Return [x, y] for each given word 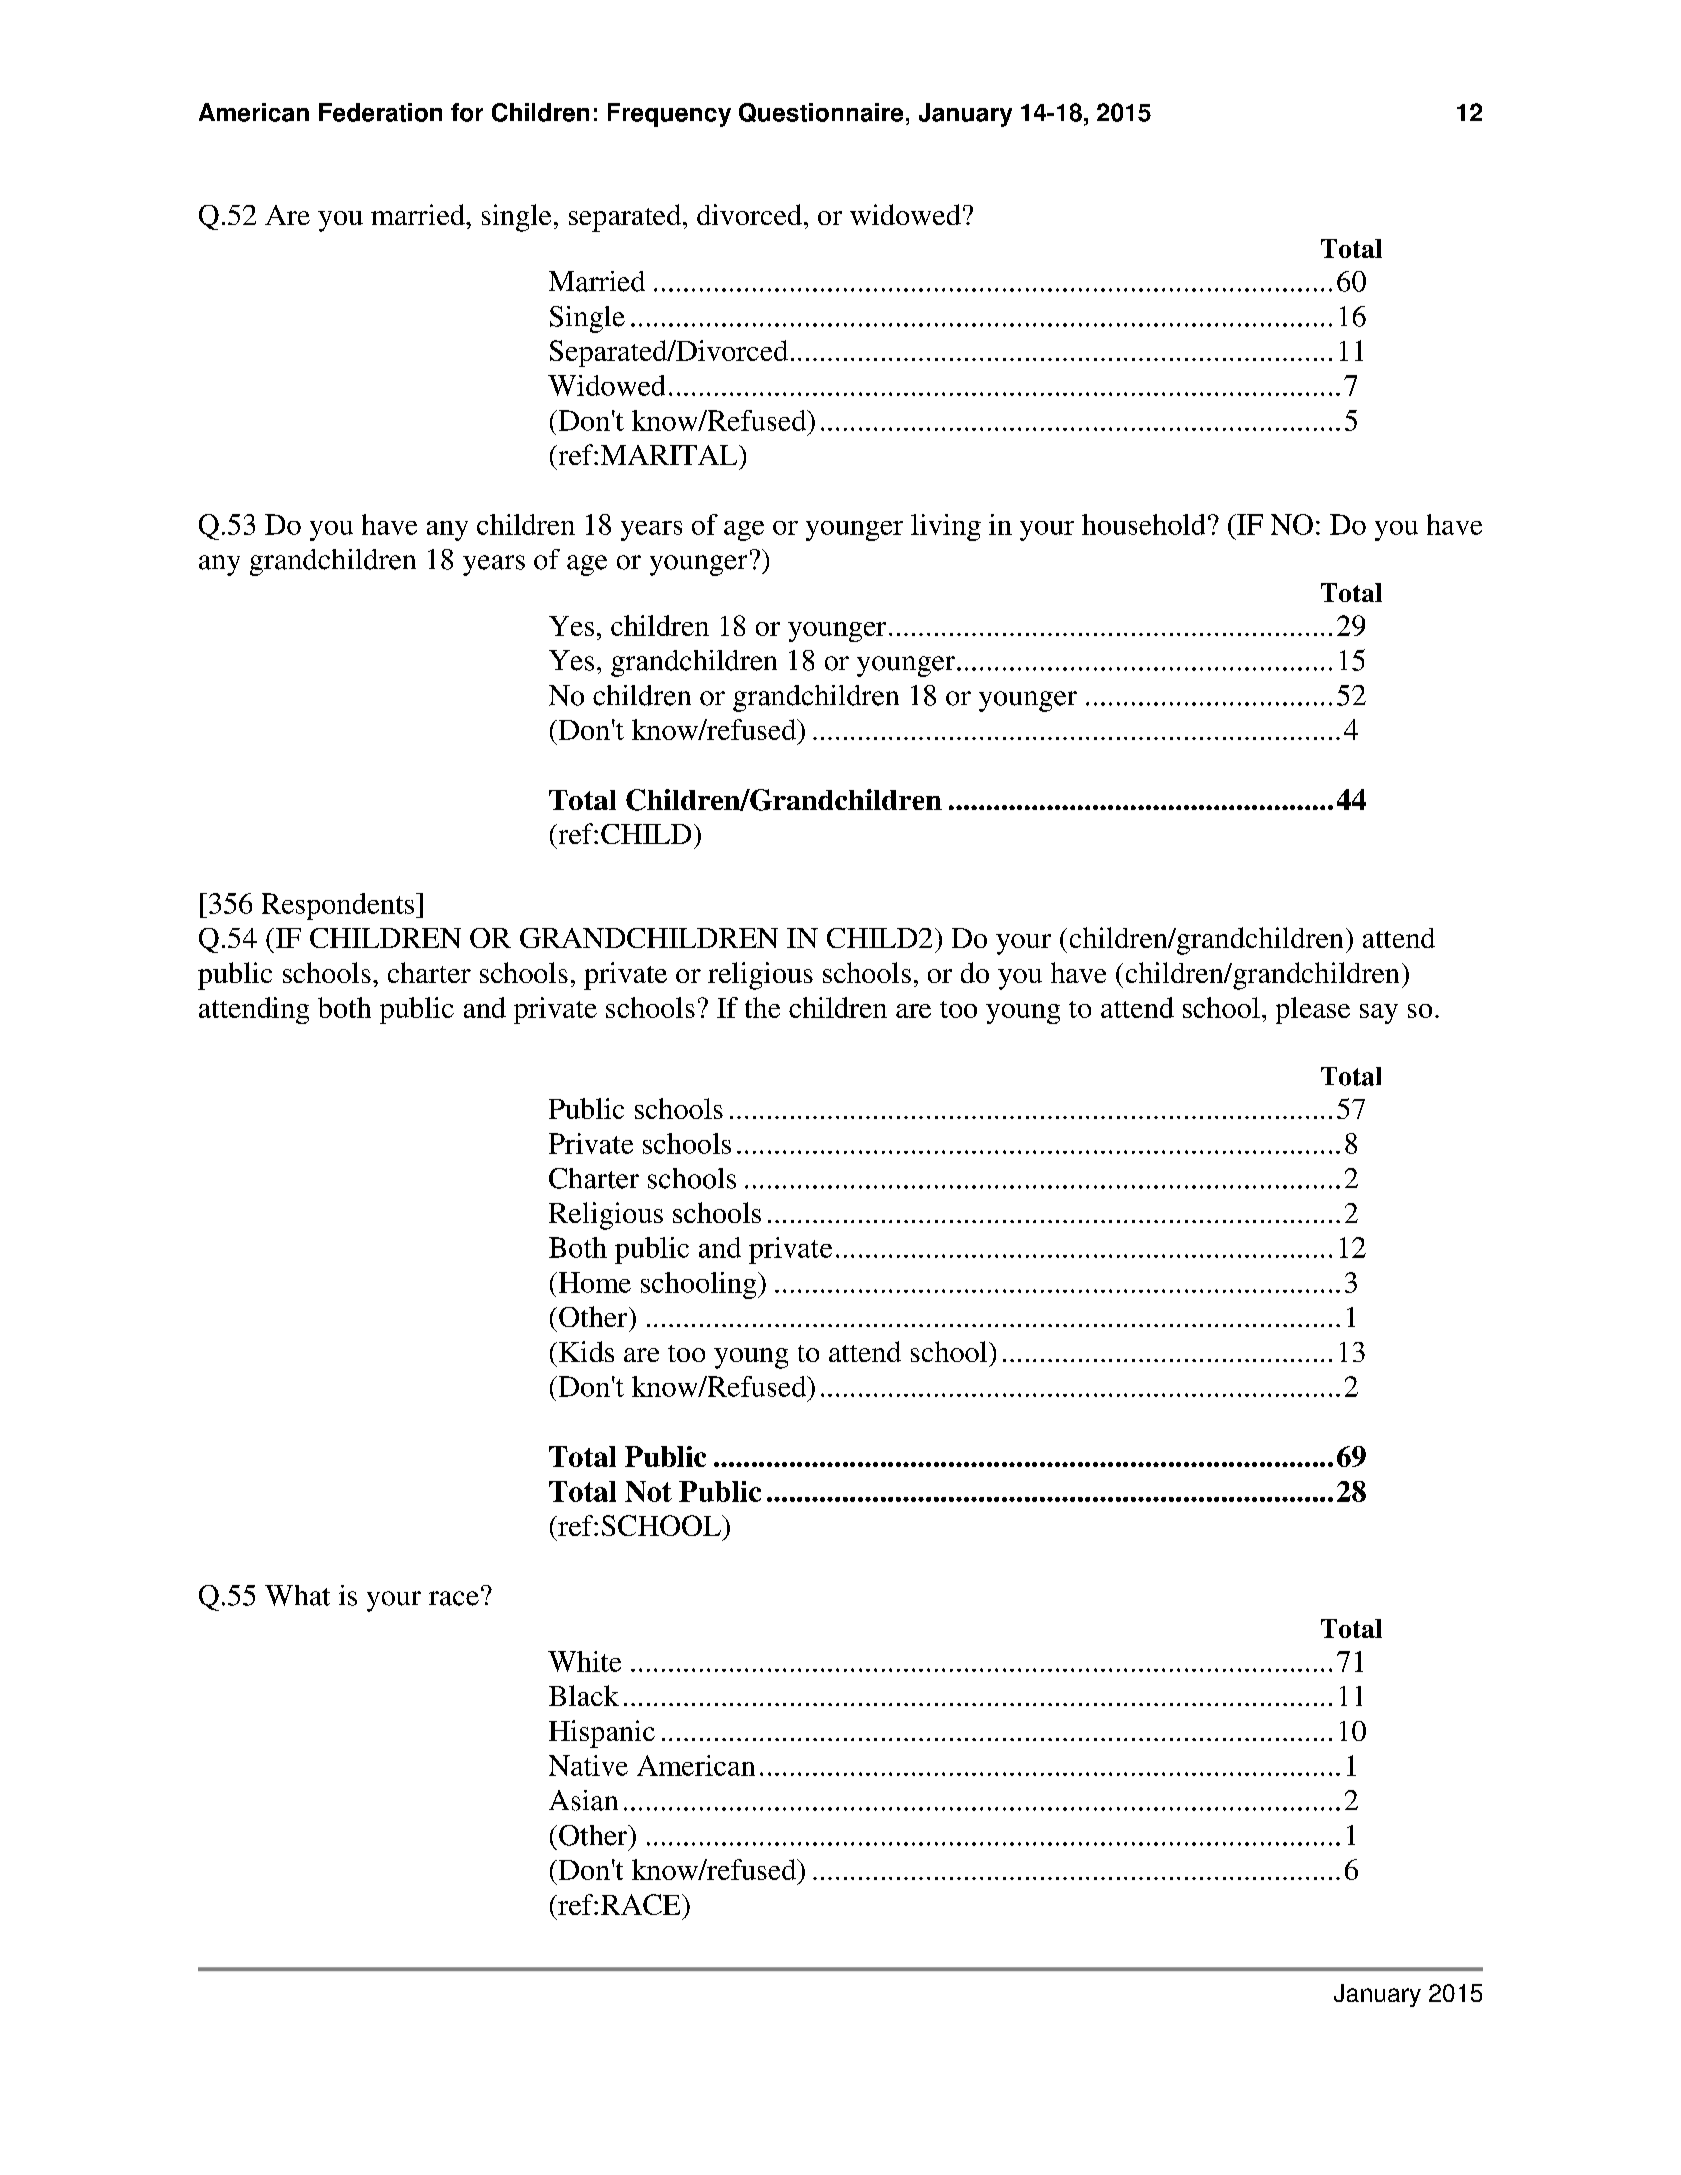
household [1143, 524]
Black [584, 1695]
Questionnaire [821, 112]
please [1313, 1010]
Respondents [338, 906]
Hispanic [602, 1734]
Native [588, 1765]
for [467, 112]
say [1379, 1014]
